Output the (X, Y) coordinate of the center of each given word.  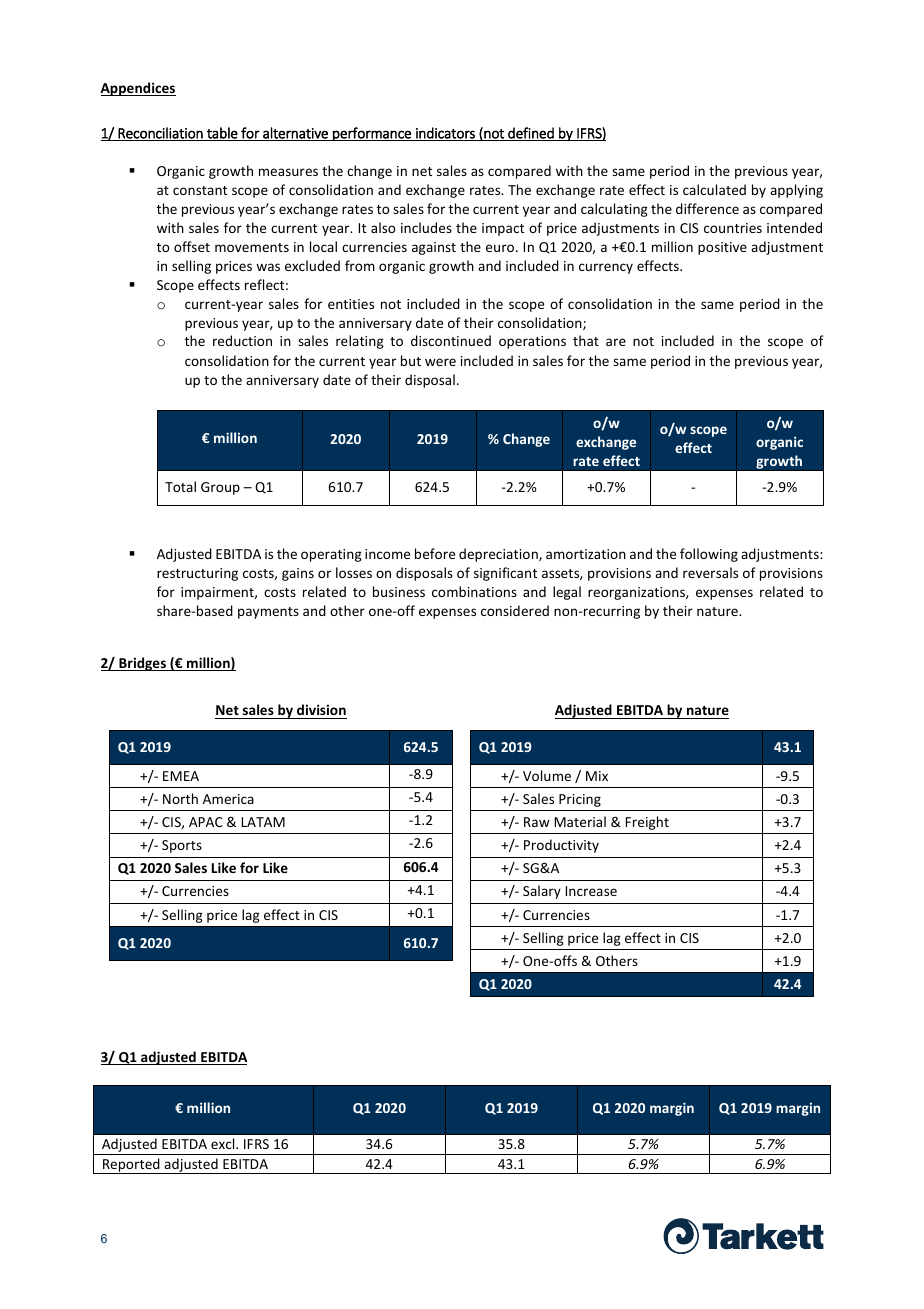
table (222, 134)
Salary (542, 892)
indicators (445, 134)
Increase (591, 891)
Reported (131, 1166)
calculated (714, 189)
